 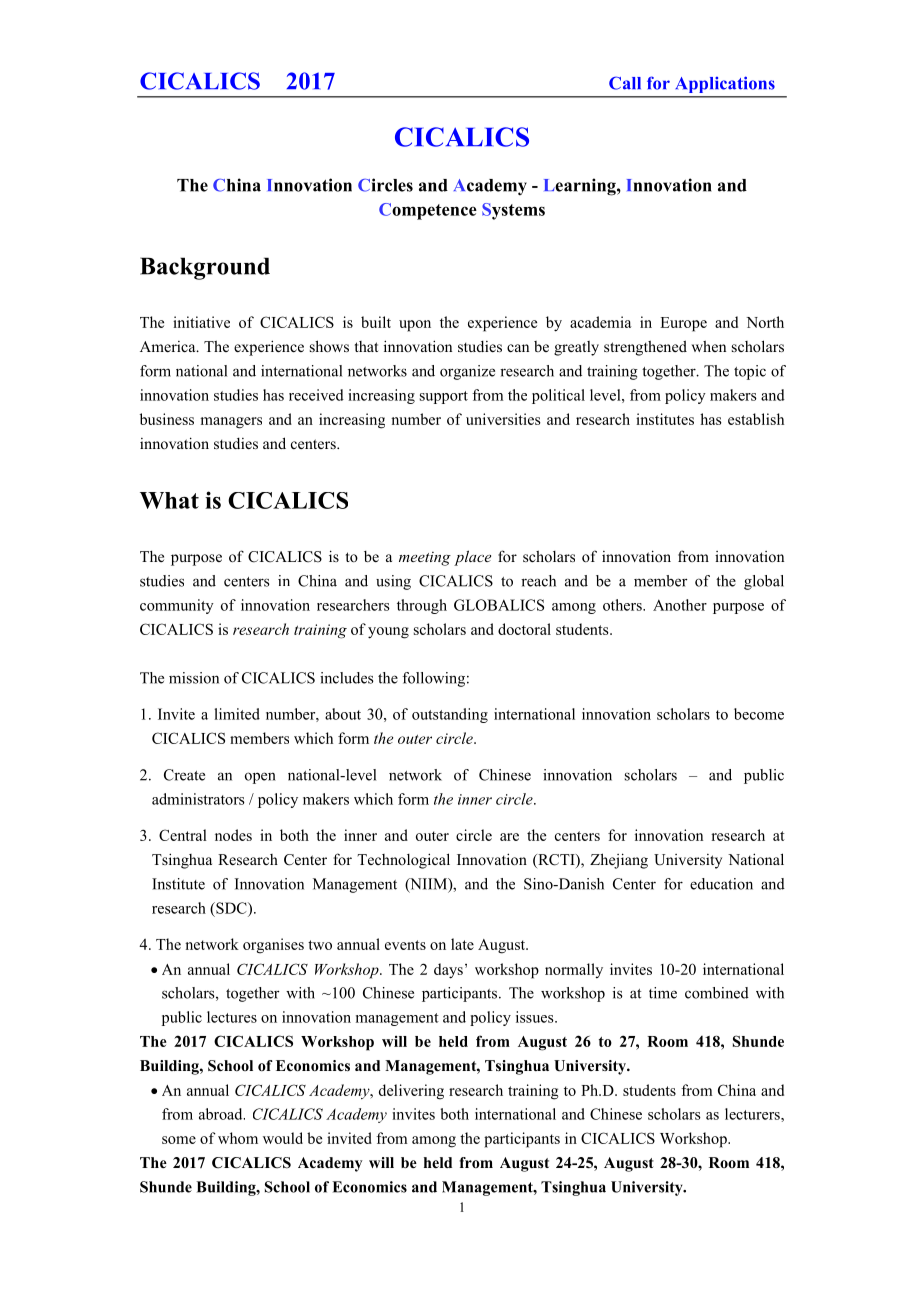 I want to click on delivering, so click(x=411, y=1092).
